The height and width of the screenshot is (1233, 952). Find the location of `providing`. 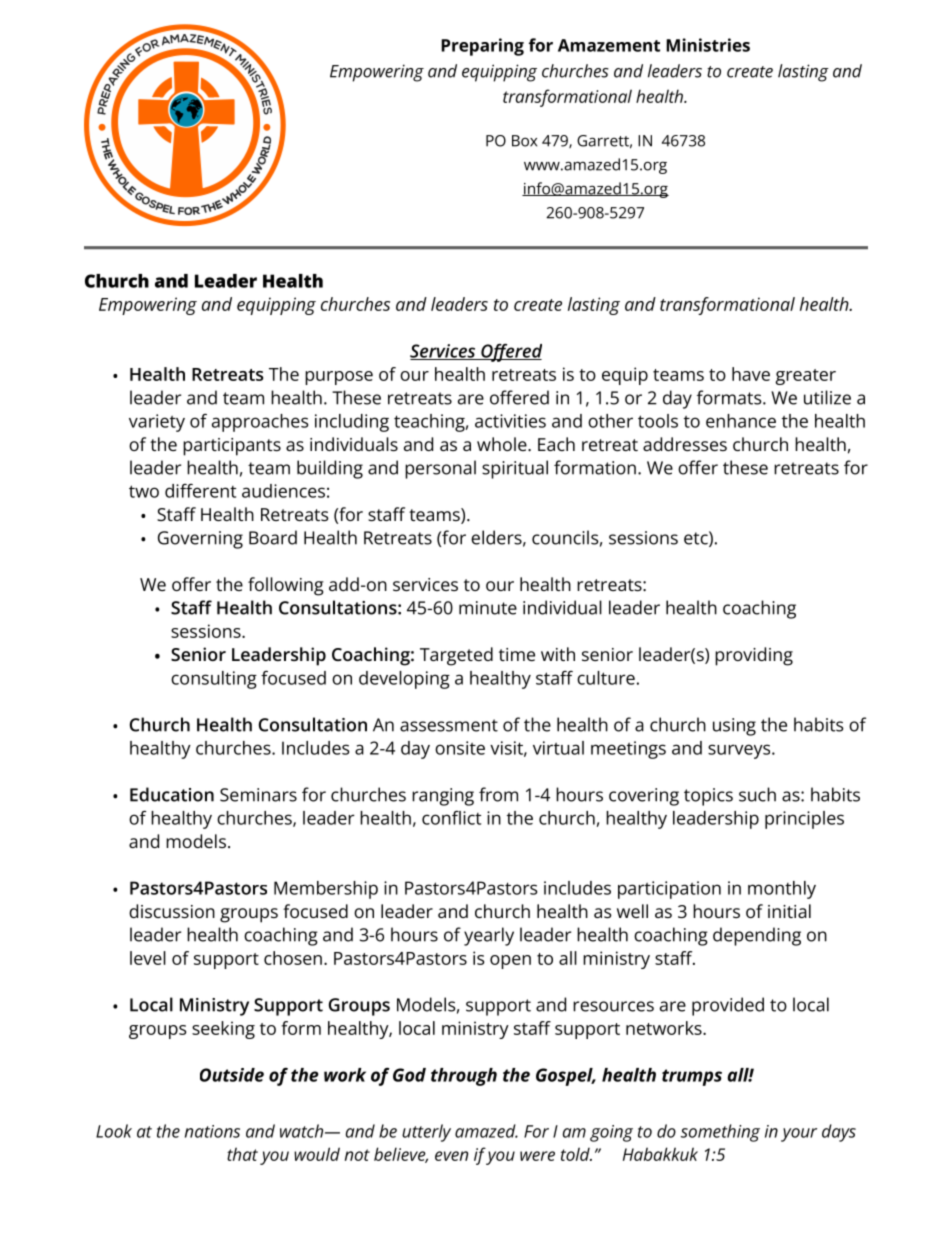

providing is located at coordinates (754, 656).
